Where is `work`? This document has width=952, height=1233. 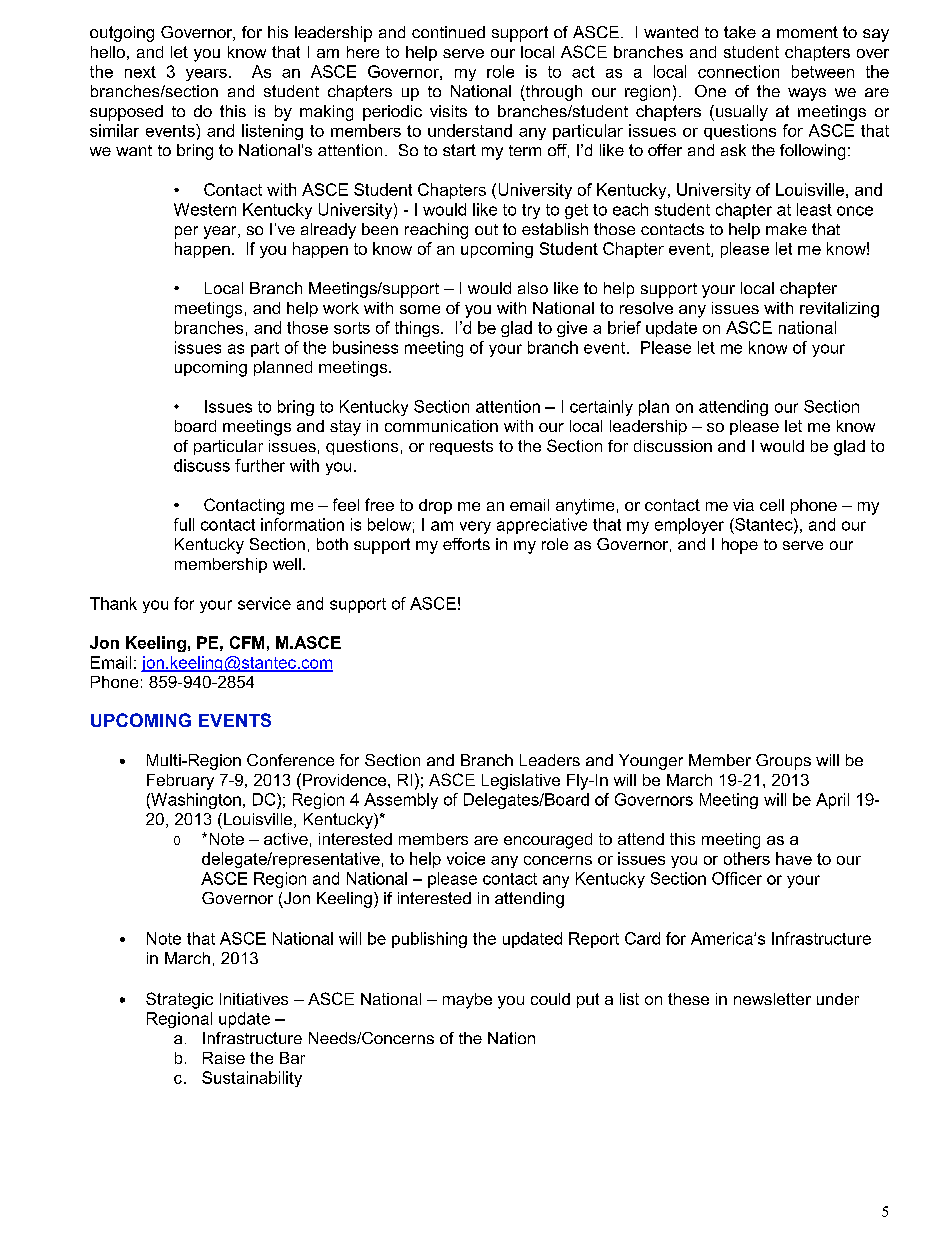
work is located at coordinates (341, 308).
